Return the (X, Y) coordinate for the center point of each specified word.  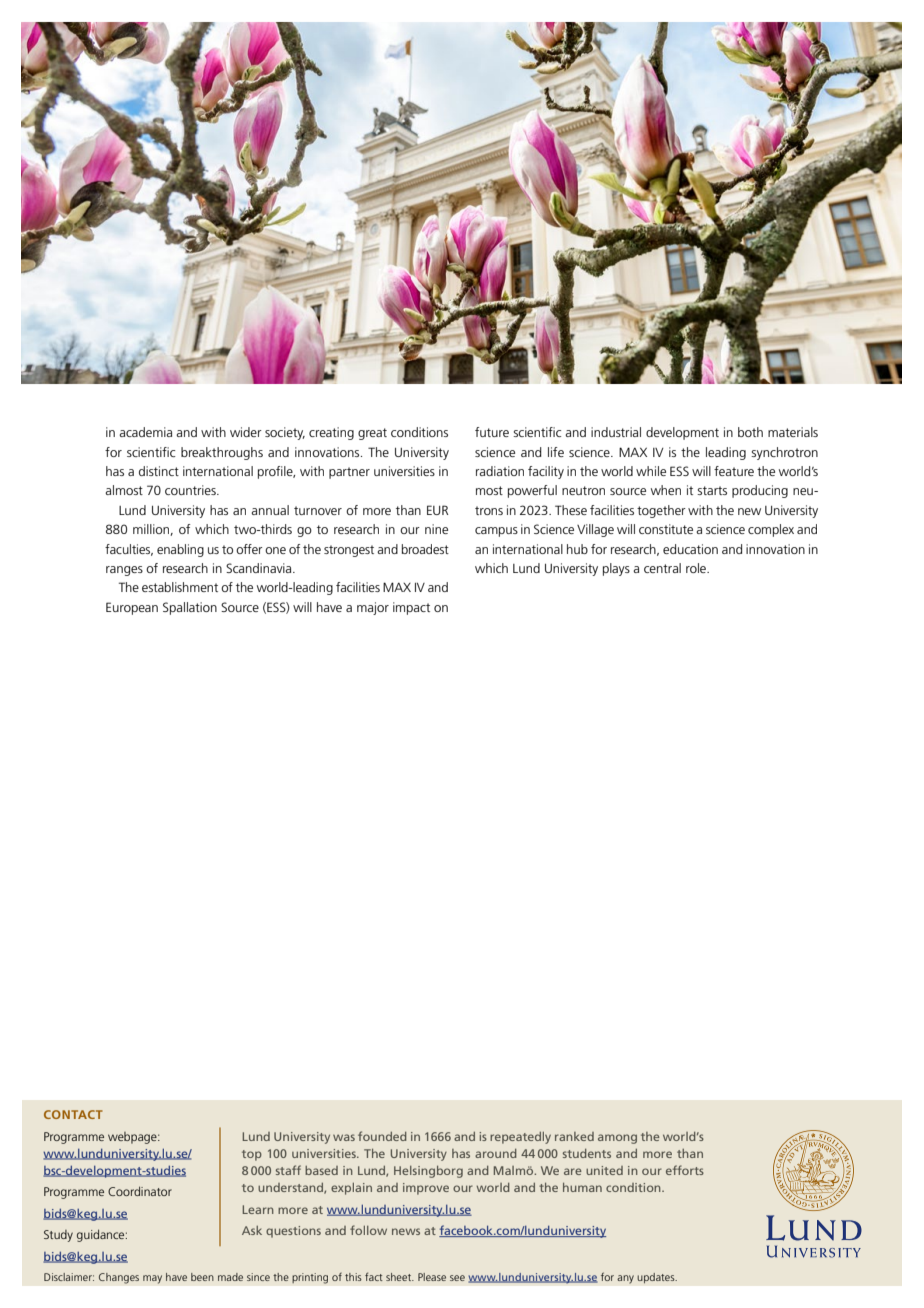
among (617, 1139)
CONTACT (73, 1114)
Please (432, 1277)
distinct (159, 471)
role (697, 568)
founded (382, 1136)
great (372, 434)
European (132, 608)
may (152, 1279)
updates (657, 1278)
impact (411, 608)
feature (734, 471)
